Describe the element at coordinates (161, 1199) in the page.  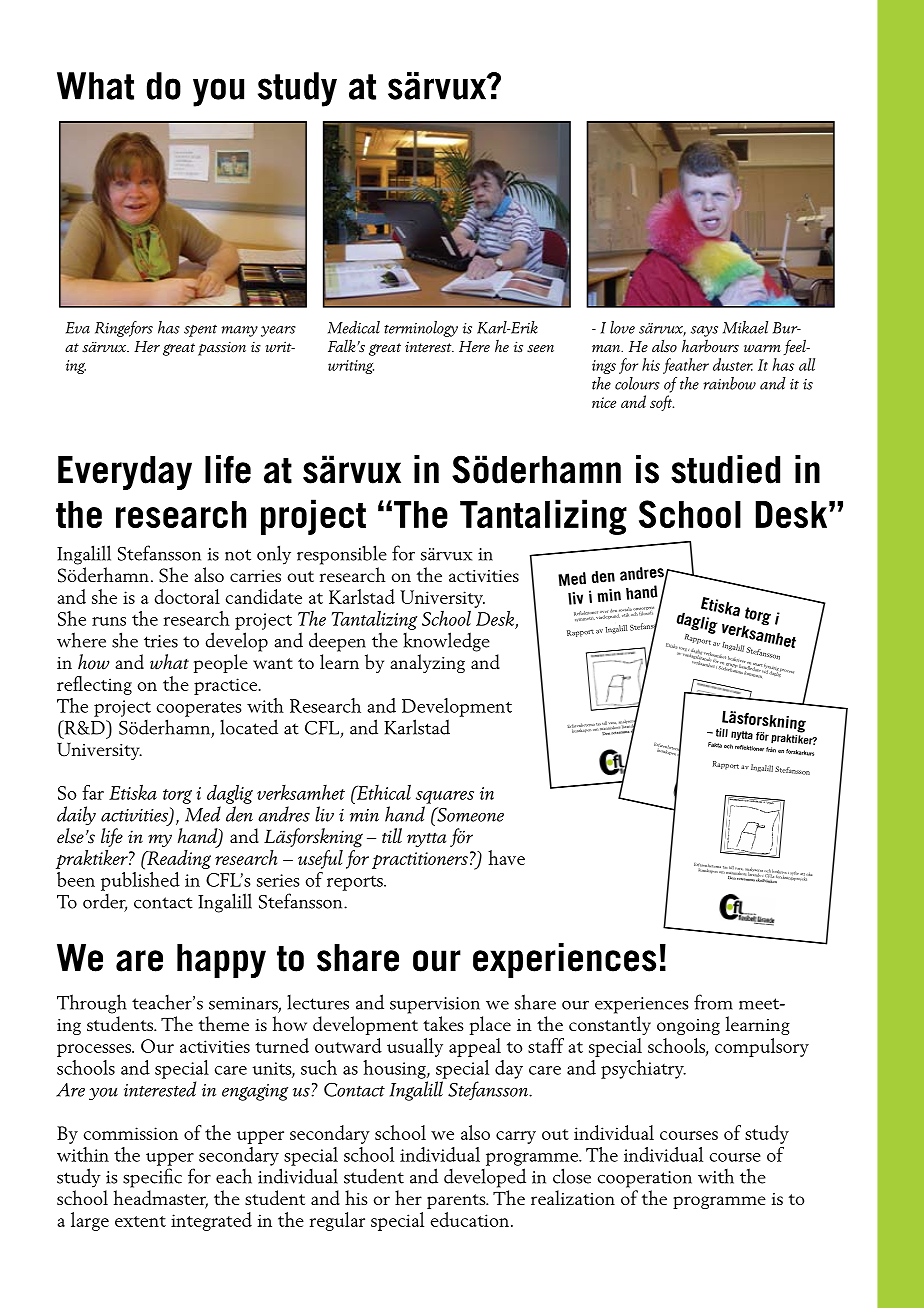
I see `headmaster` at that location.
